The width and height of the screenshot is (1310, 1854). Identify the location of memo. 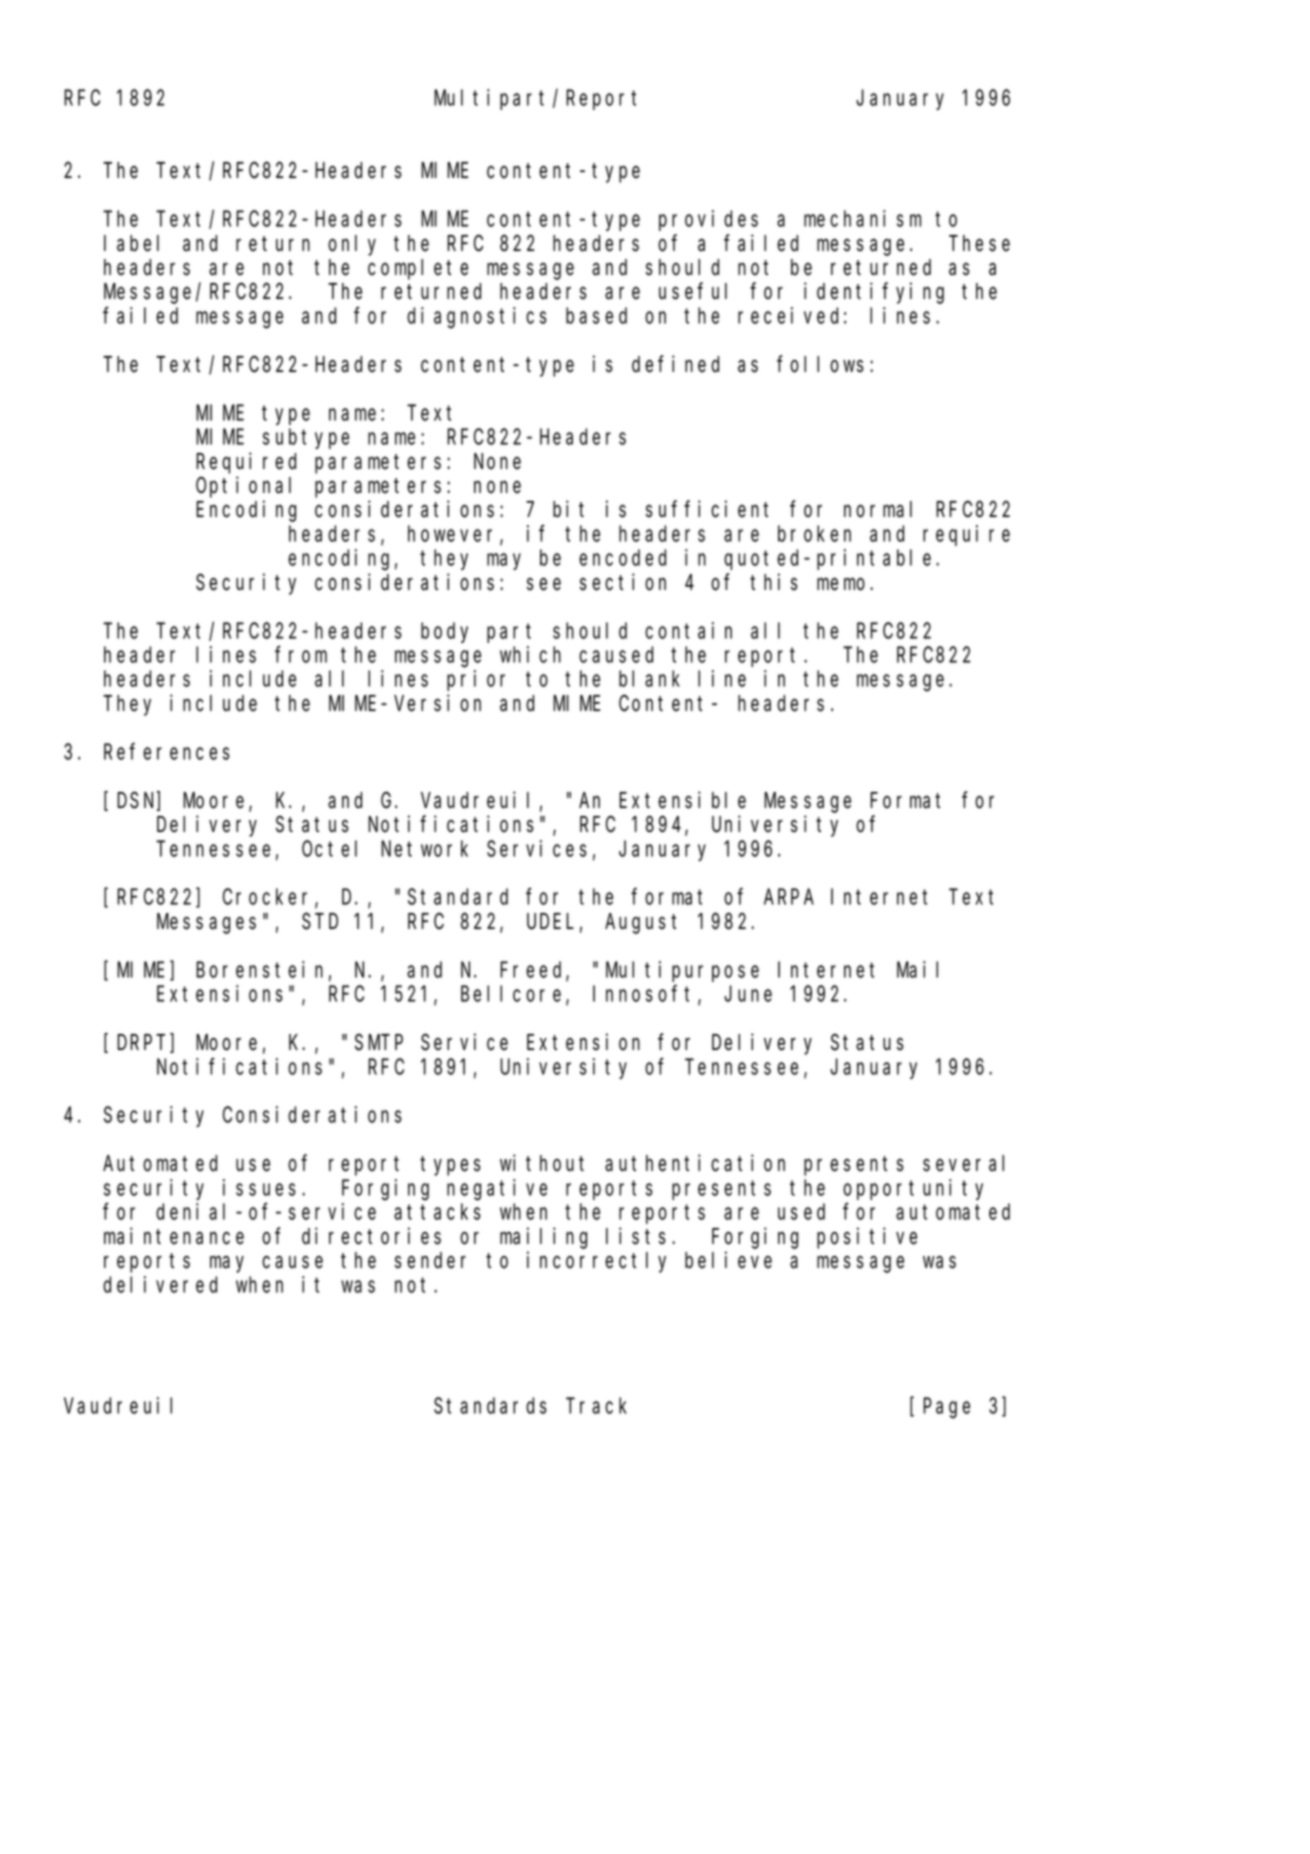
(844, 584).
